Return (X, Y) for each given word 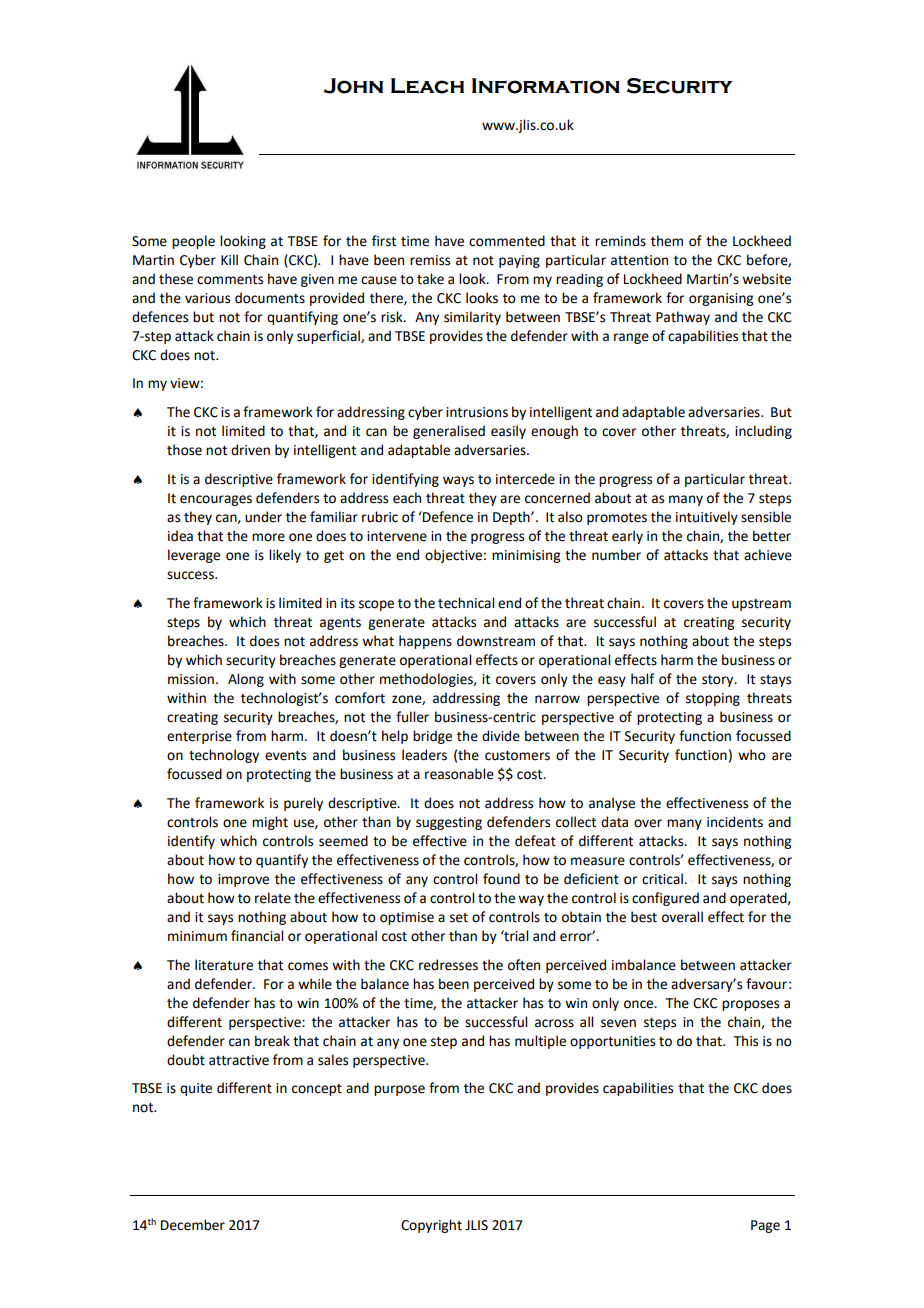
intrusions (477, 412)
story (719, 681)
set (459, 918)
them (667, 241)
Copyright (431, 1226)
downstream (496, 641)
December (193, 1225)
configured (665, 899)
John (353, 86)
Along (246, 680)
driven (250, 450)
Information (546, 86)
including (763, 432)
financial (257, 936)
